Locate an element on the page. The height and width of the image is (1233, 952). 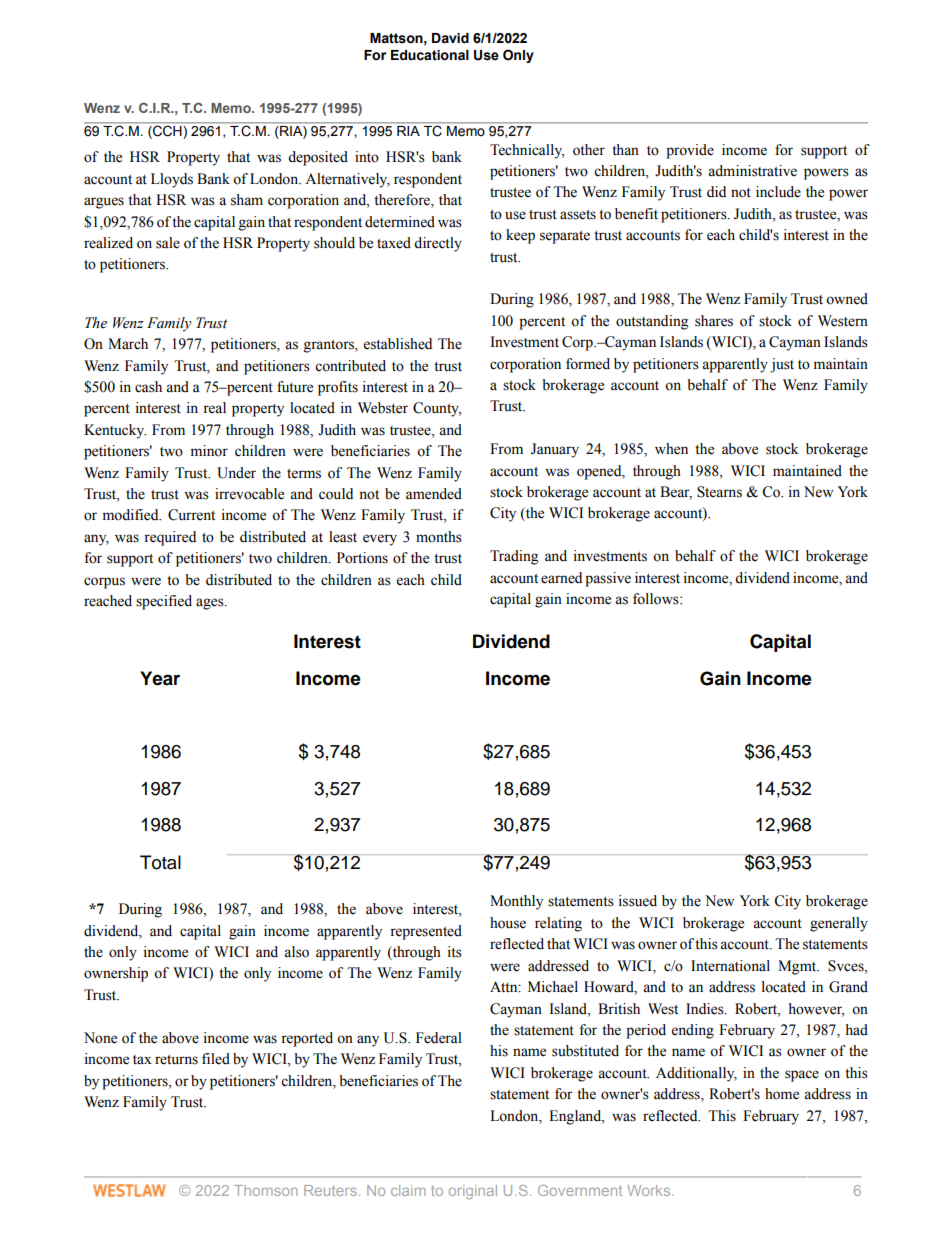
Monthly is located at coordinates (516, 902).
